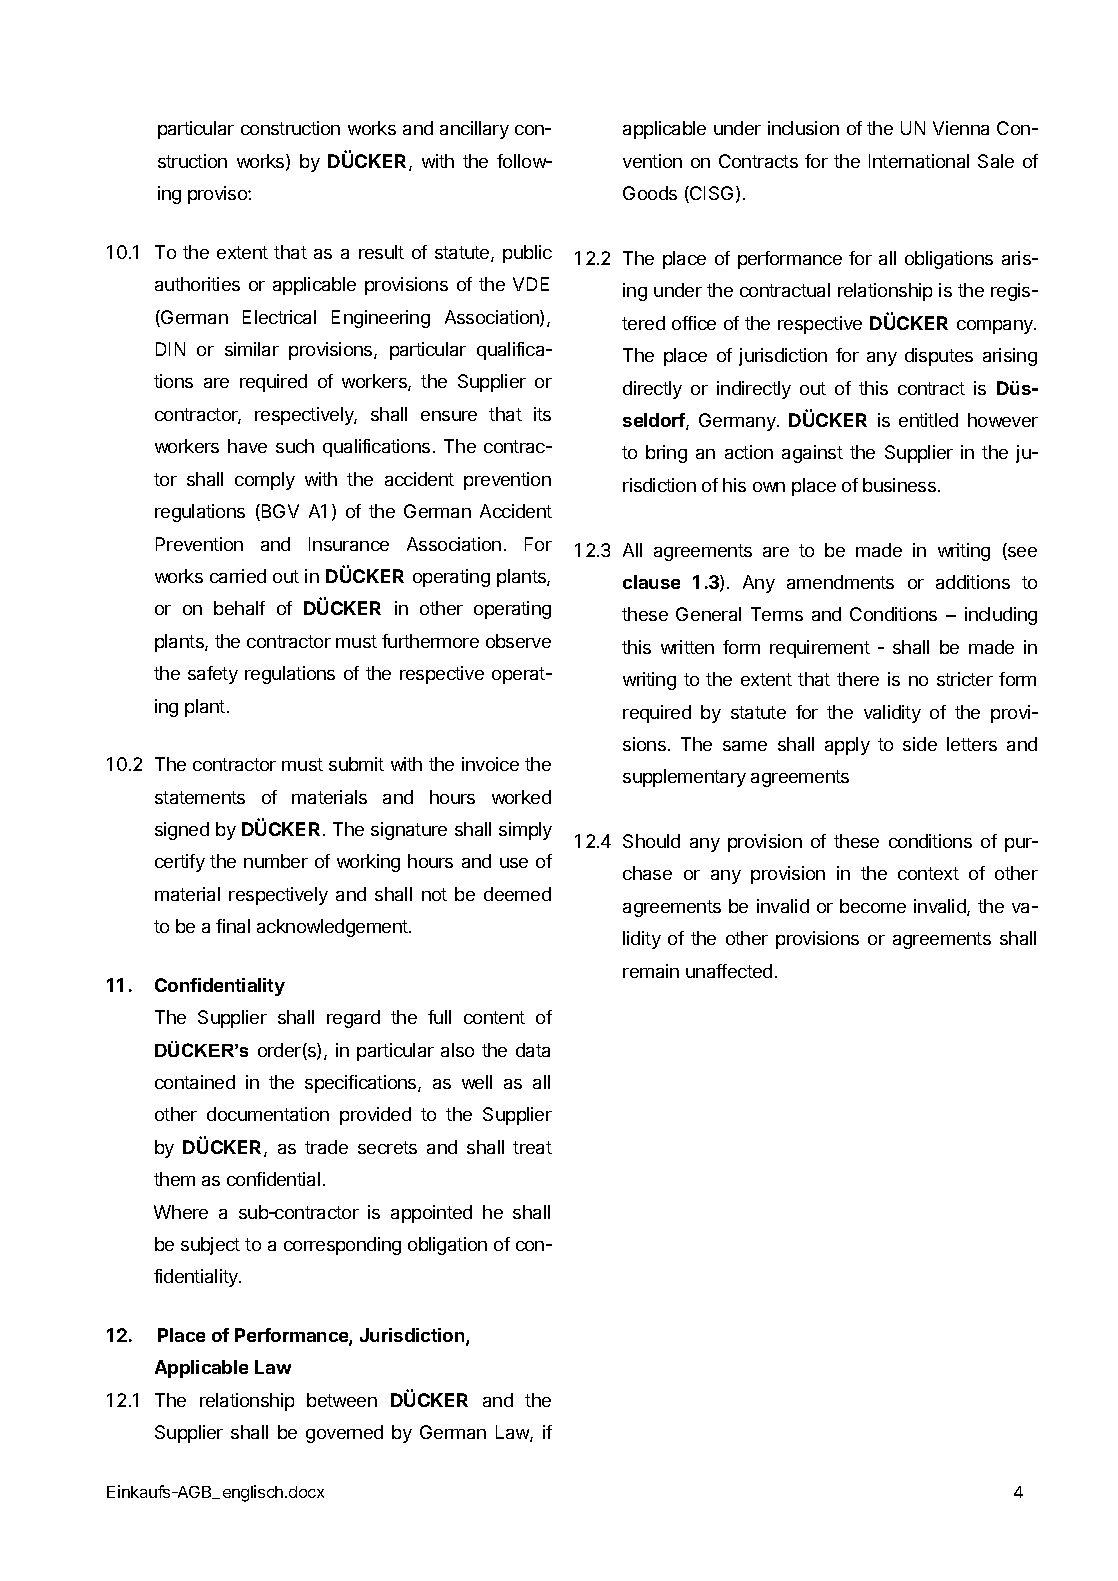 This screenshot has width=1118, height=1581. What do you see at coordinates (729, 971) in the screenshot?
I see `unaffected` at bounding box center [729, 971].
